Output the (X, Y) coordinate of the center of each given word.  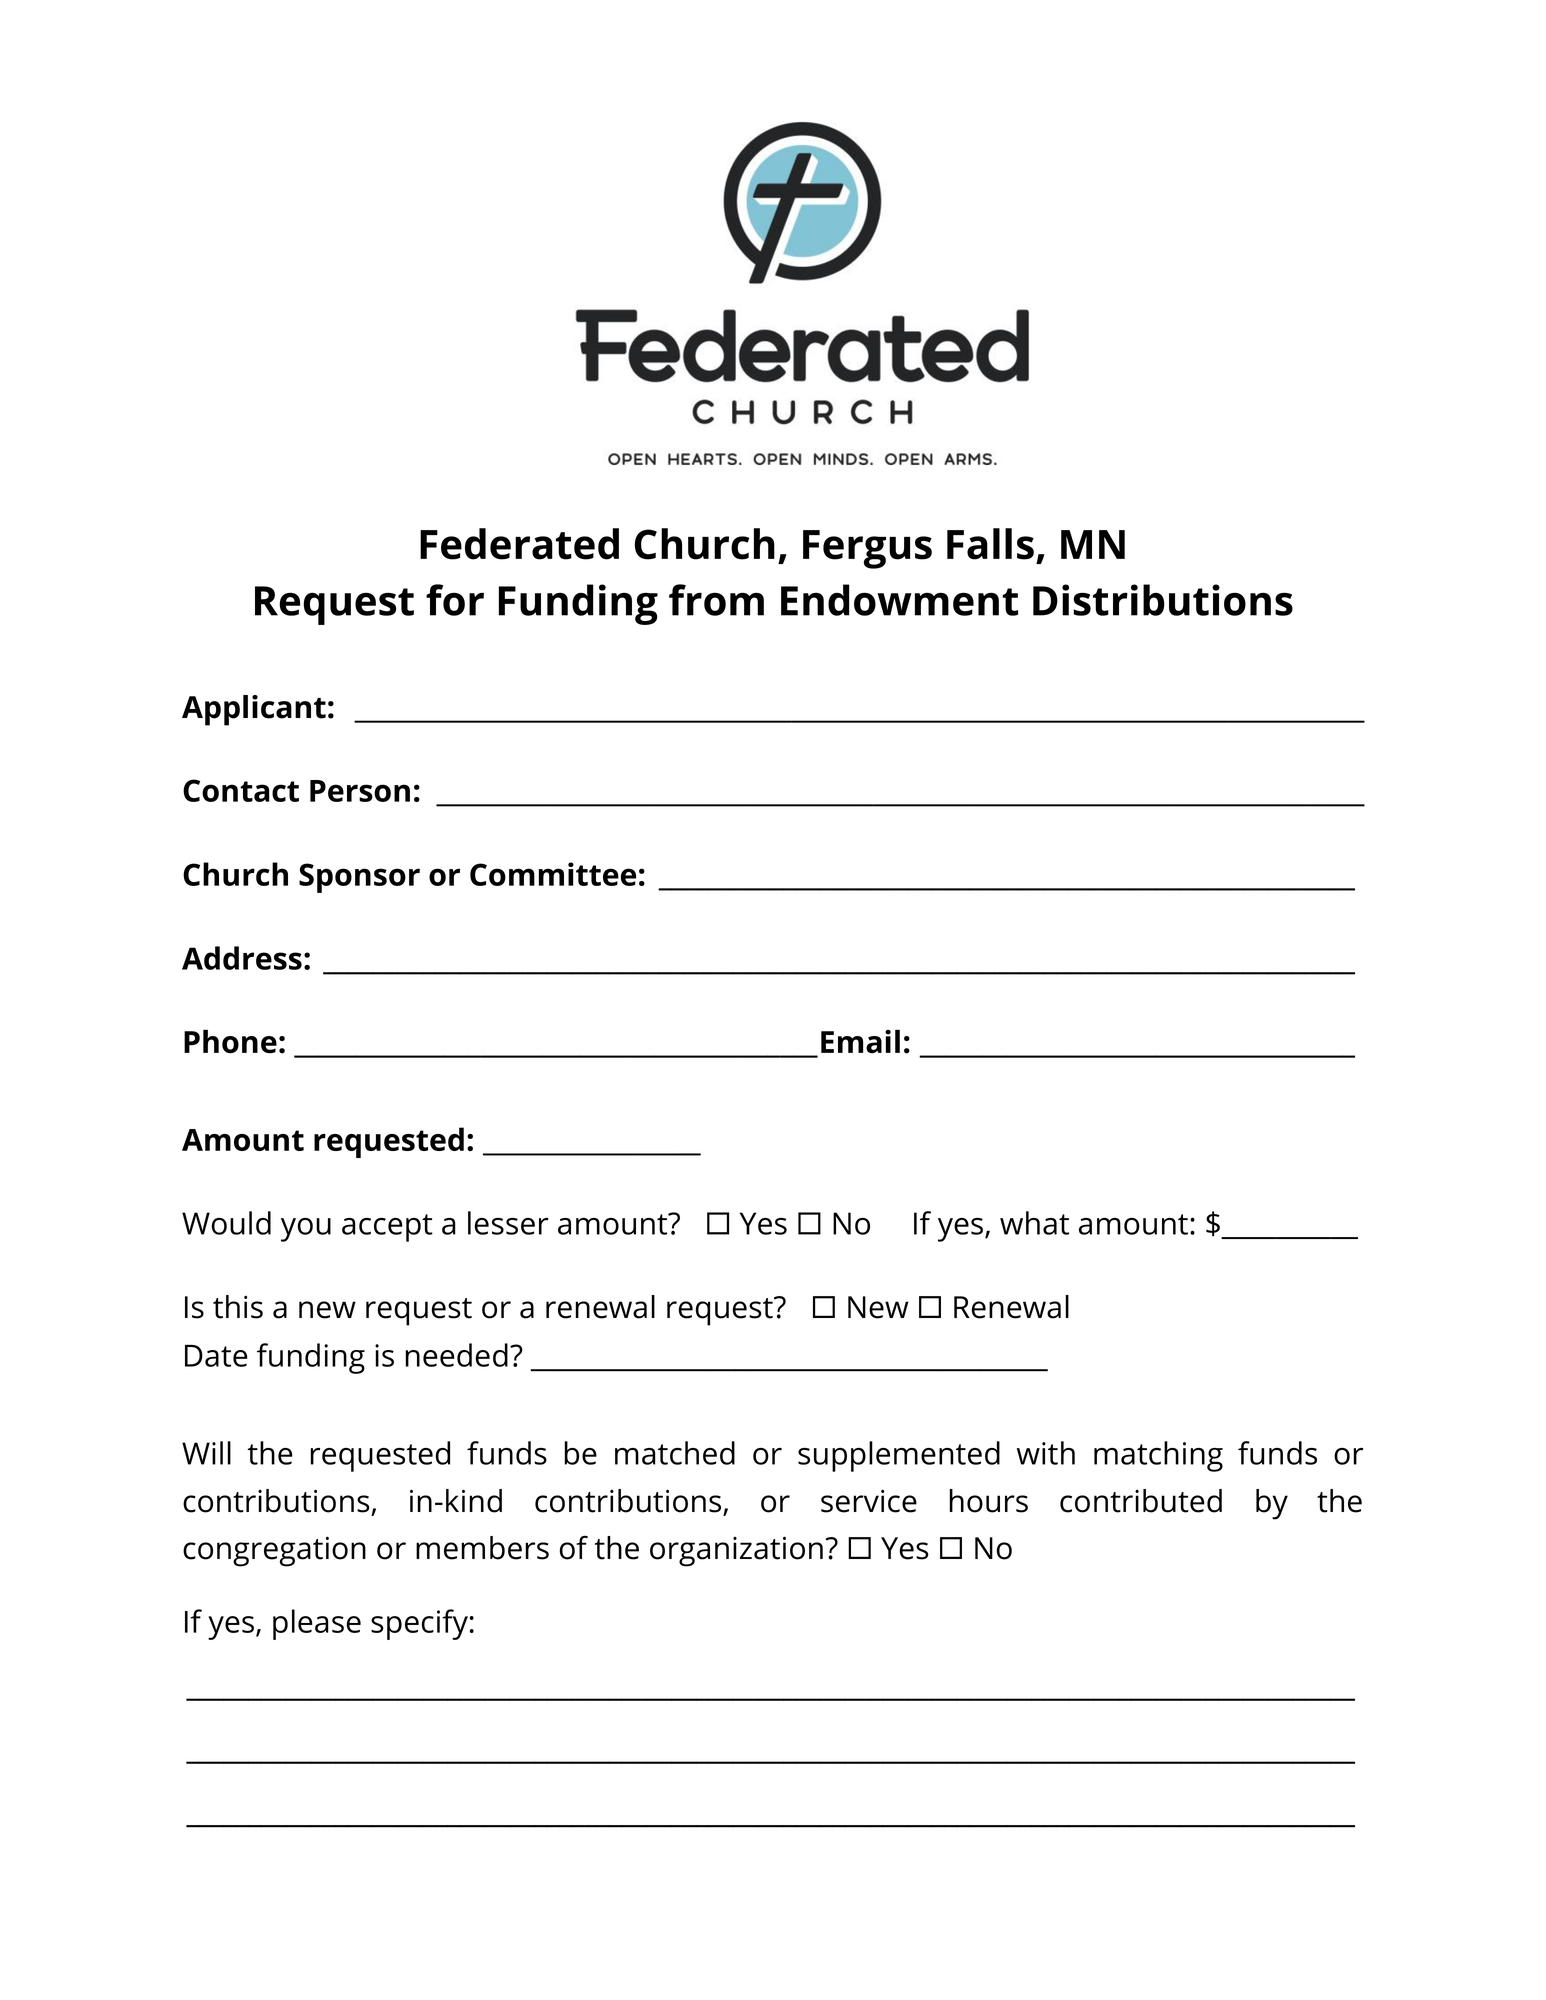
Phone (230, 1041)
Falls (990, 544)
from (716, 600)
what (1034, 1223)
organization (736, 1551)
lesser (508, 1223)
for (455, 600)
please (317, 1624)
